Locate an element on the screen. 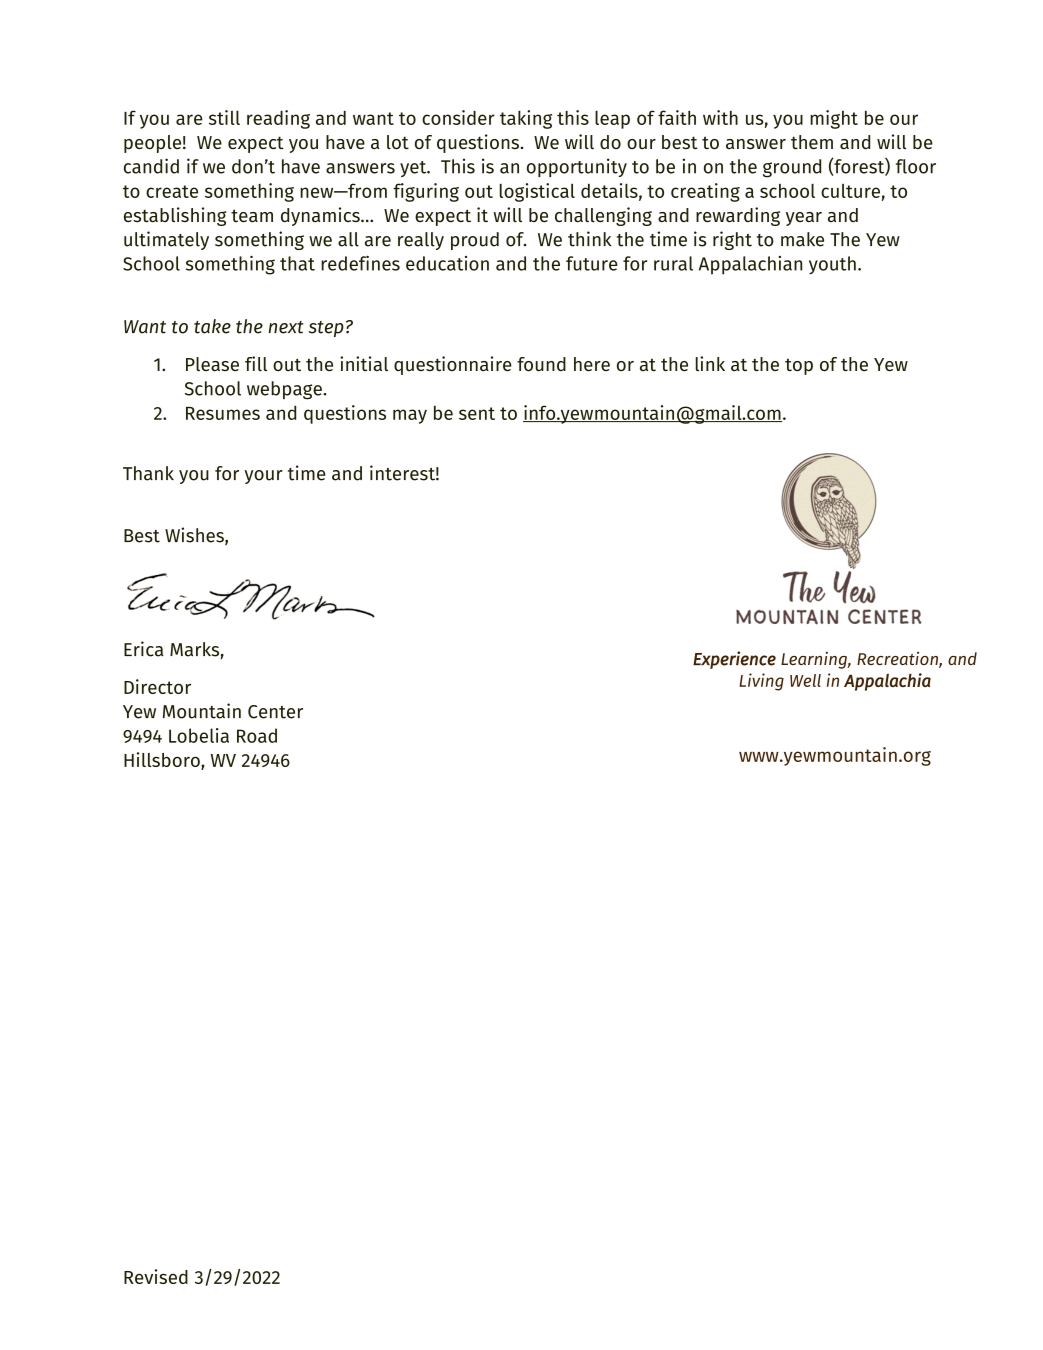 This screenshot has width=1043, height=1350. Experience is located at coordinates (734, 660).
